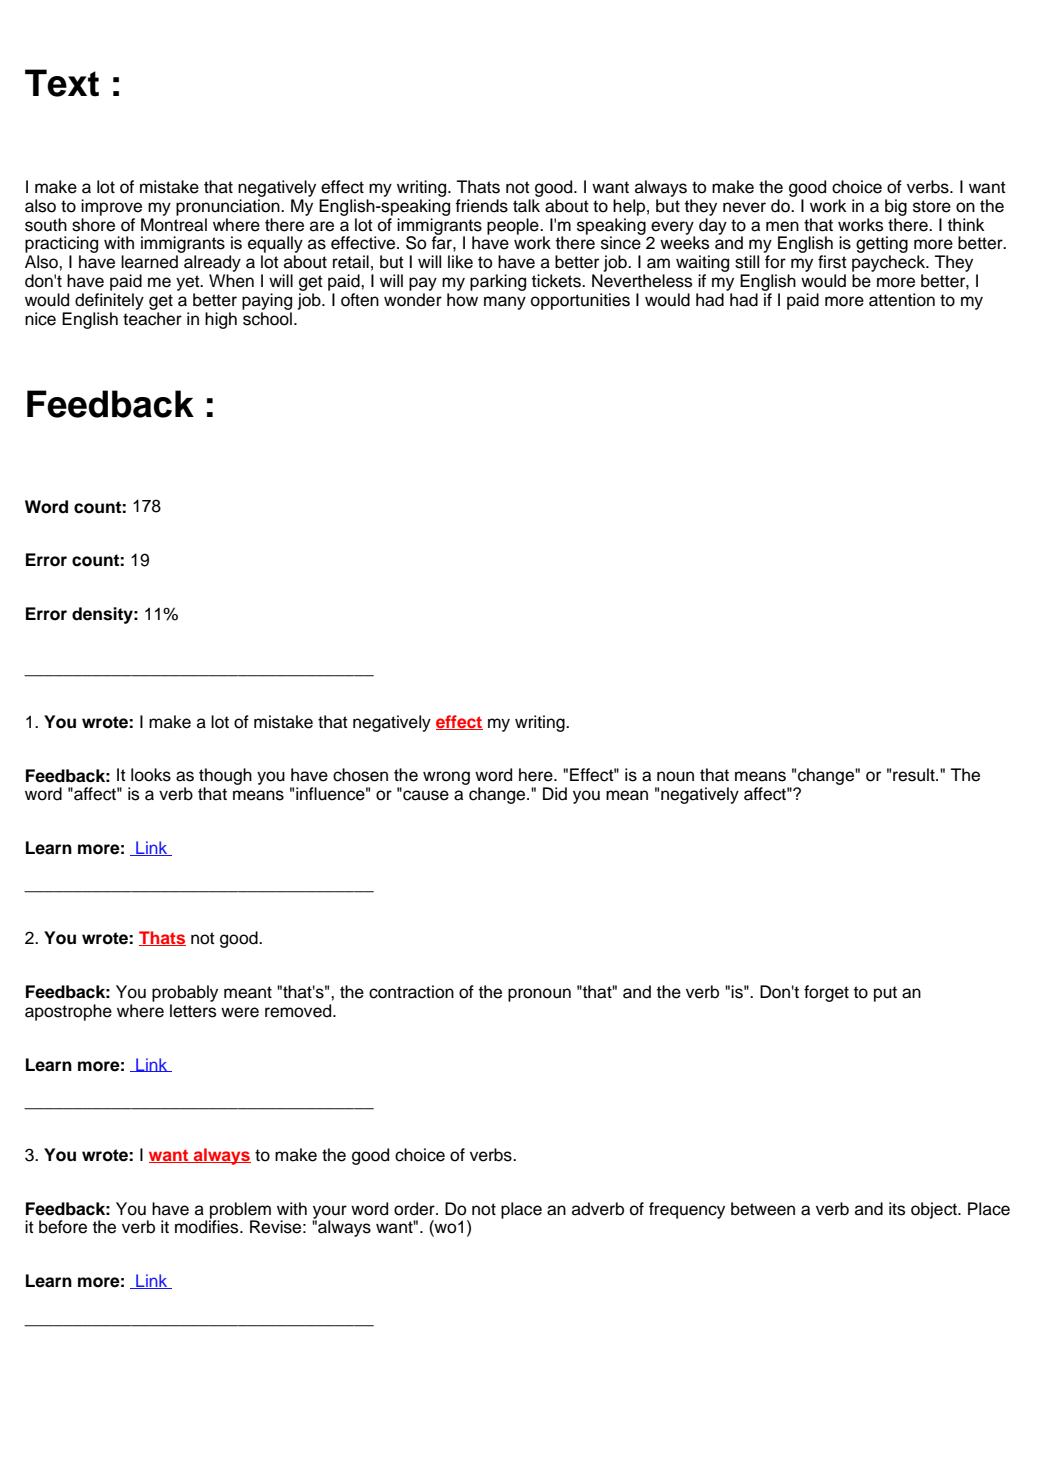 The height and width of the page is (1469, 1038). What do you see at coordinates (902, 300) in the page?
I see `attention` at bounding box center [902, 300].
